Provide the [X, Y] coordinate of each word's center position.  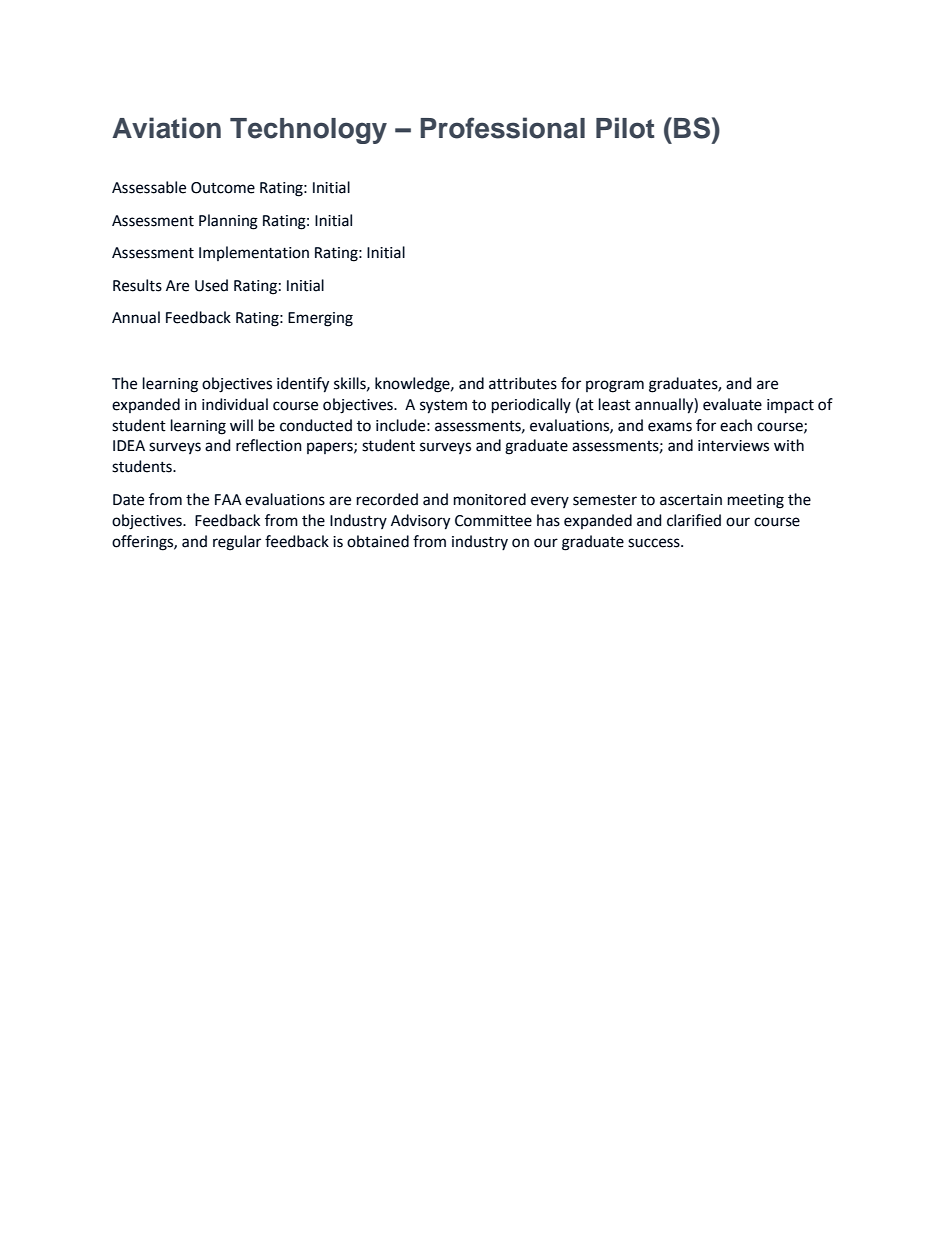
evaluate [732, 404]
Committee [493, 521]
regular [237, 543]
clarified [694, 520]
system [443, 407]
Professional [502, 128]
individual [235, 404]
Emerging [320, 319]
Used [211, 285]
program [615, 386]
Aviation [166, 128]
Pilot [625, 128]
